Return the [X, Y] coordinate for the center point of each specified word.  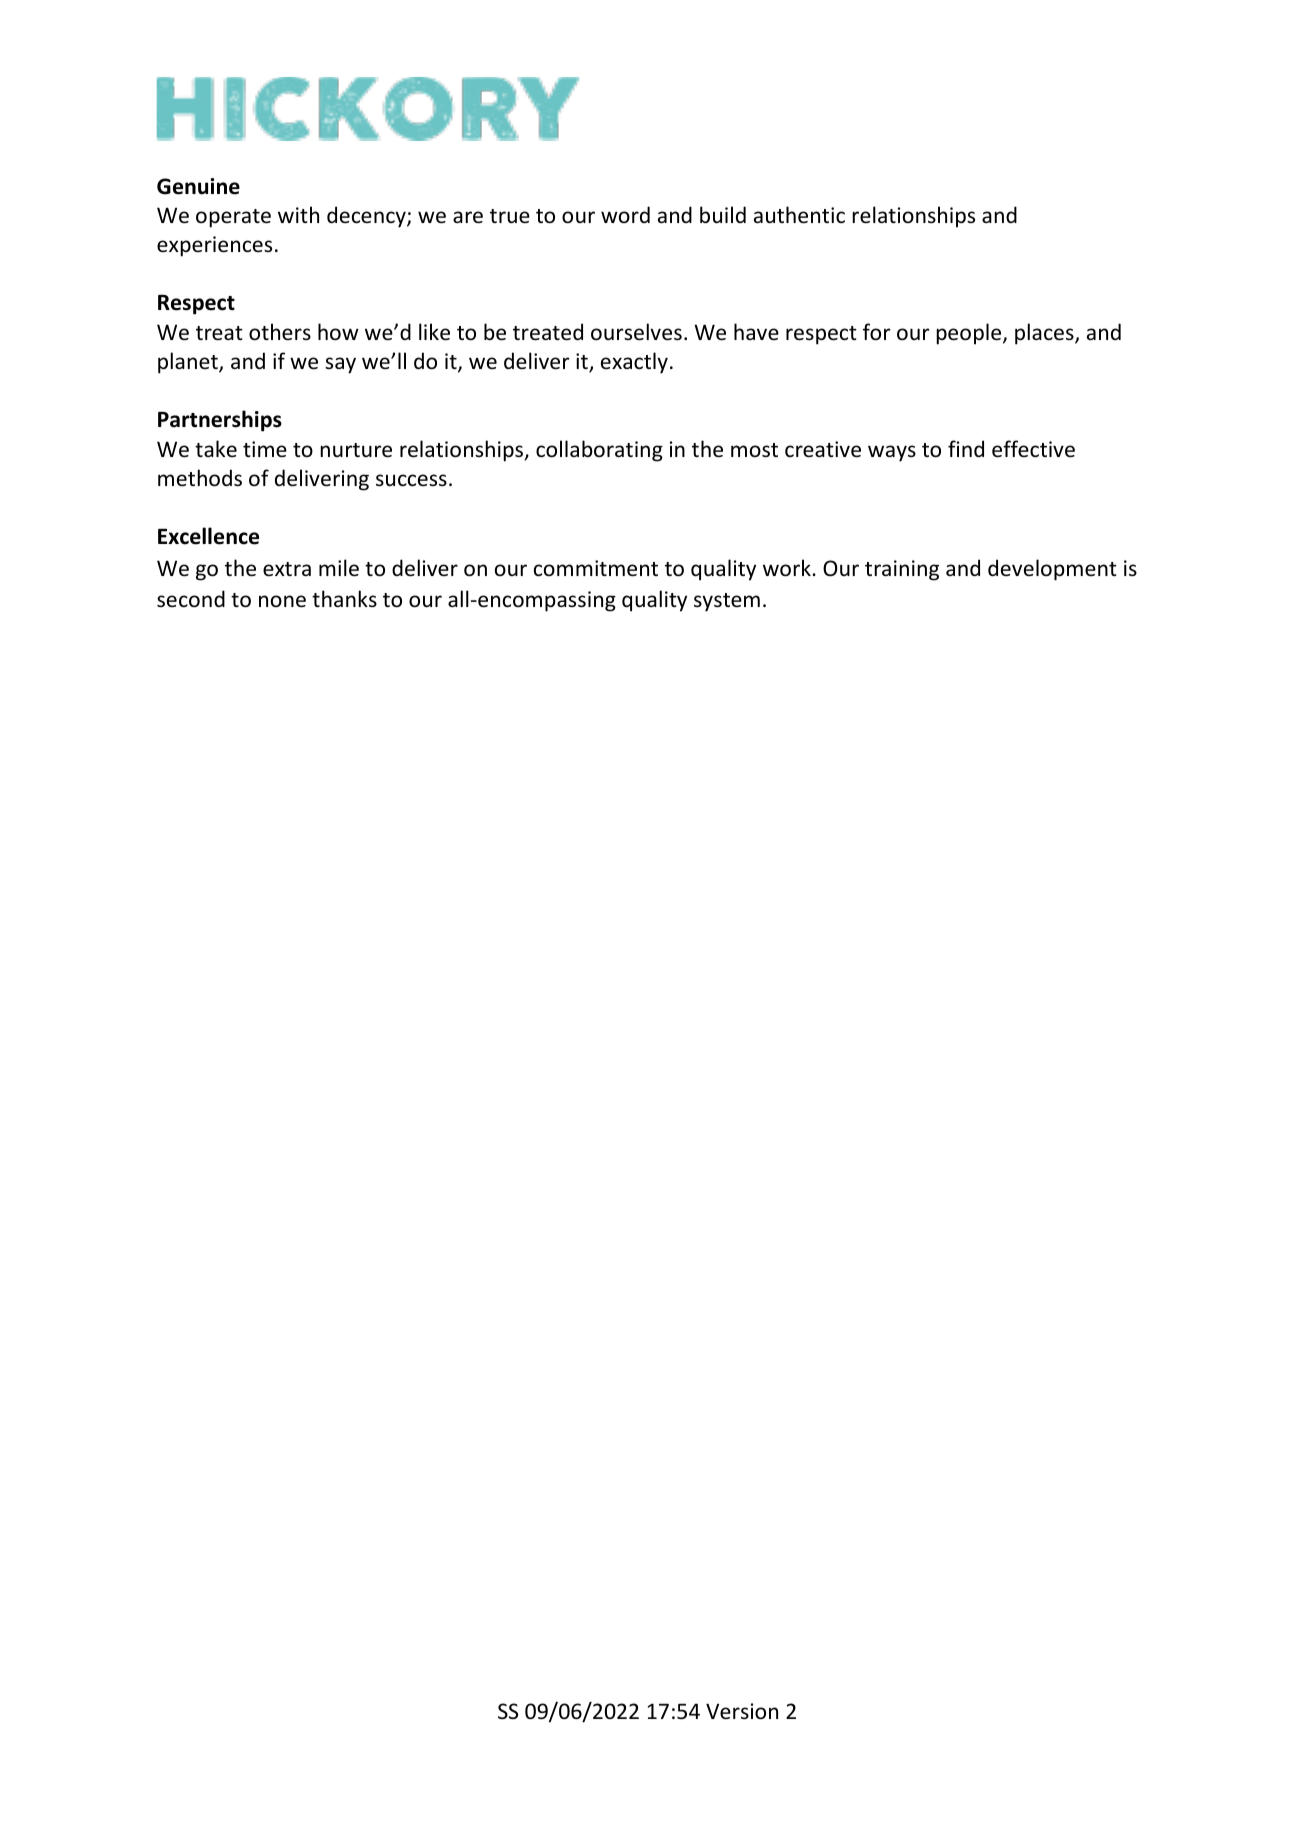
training [902, 570]
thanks [344, 598]
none [282, 601]
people [970, 334]
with [298, 214]
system [727, 602]
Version [742, 1711]
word [625, 214]
